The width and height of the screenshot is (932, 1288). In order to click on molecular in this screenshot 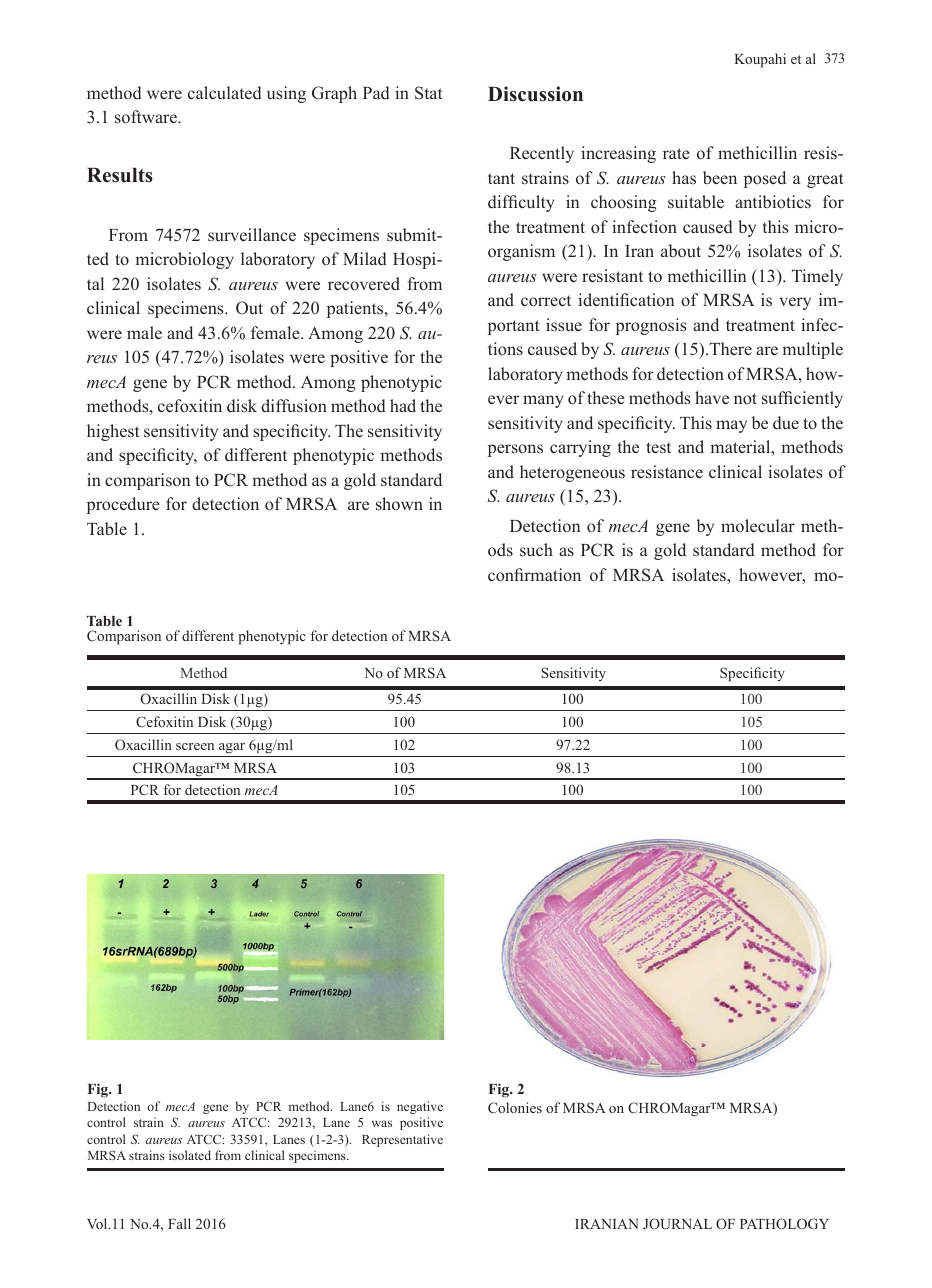, I will do `click(758, 525)`.
